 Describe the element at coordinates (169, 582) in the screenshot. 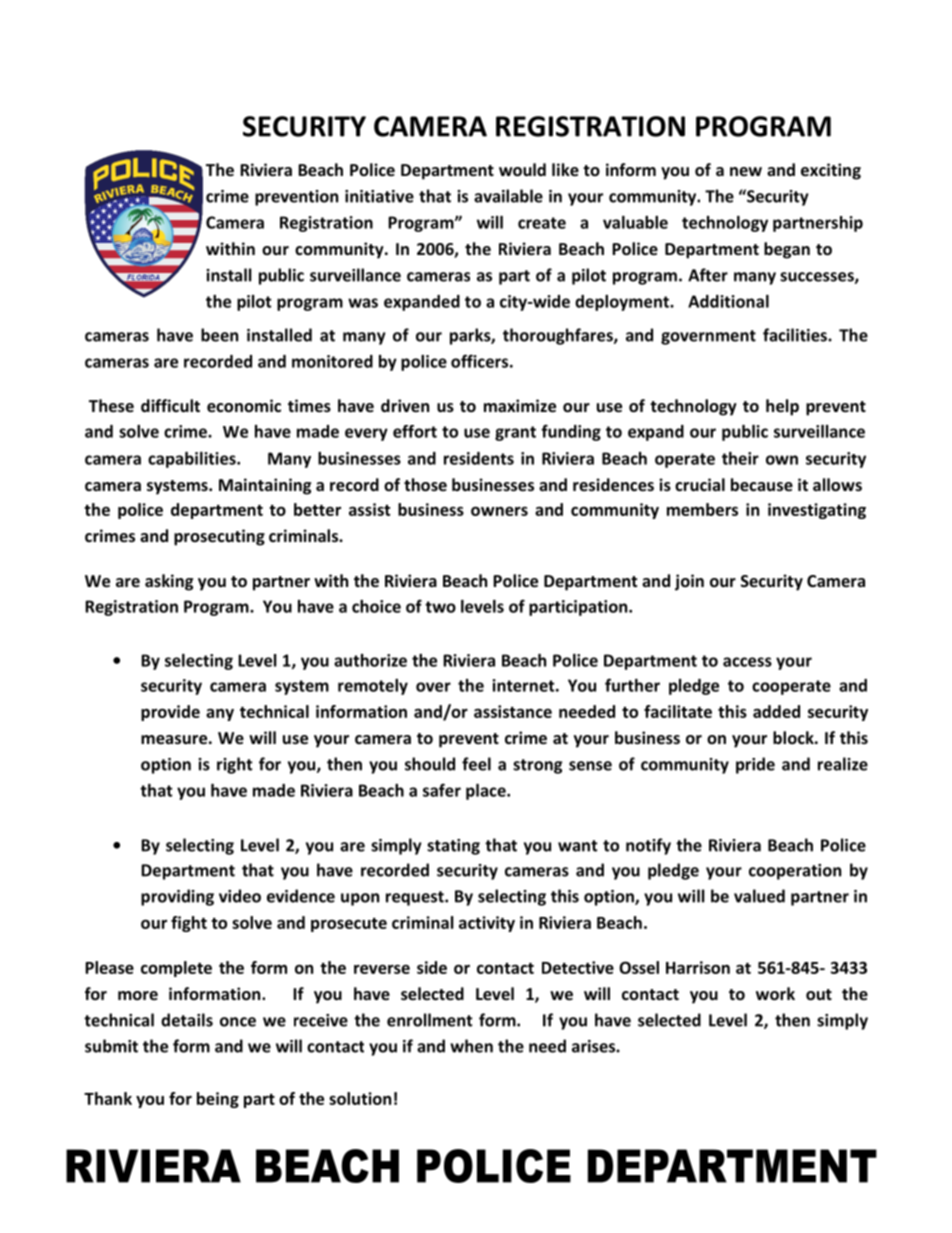

I see `asking` at that location.
